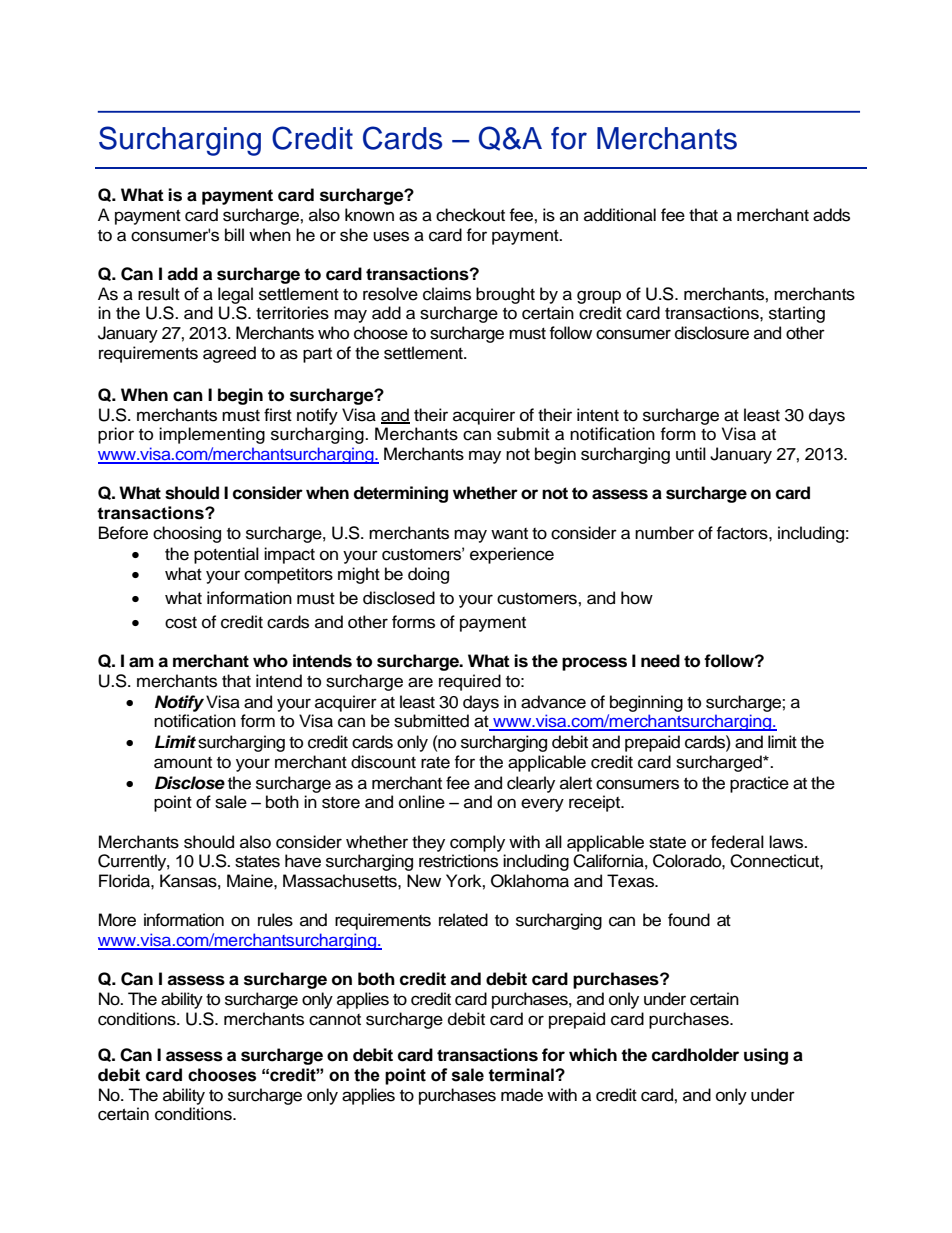 The height and width of the image is (1233, 952). Describe the element at coordinates (470, 682) in the image. I see `required` at that location.
